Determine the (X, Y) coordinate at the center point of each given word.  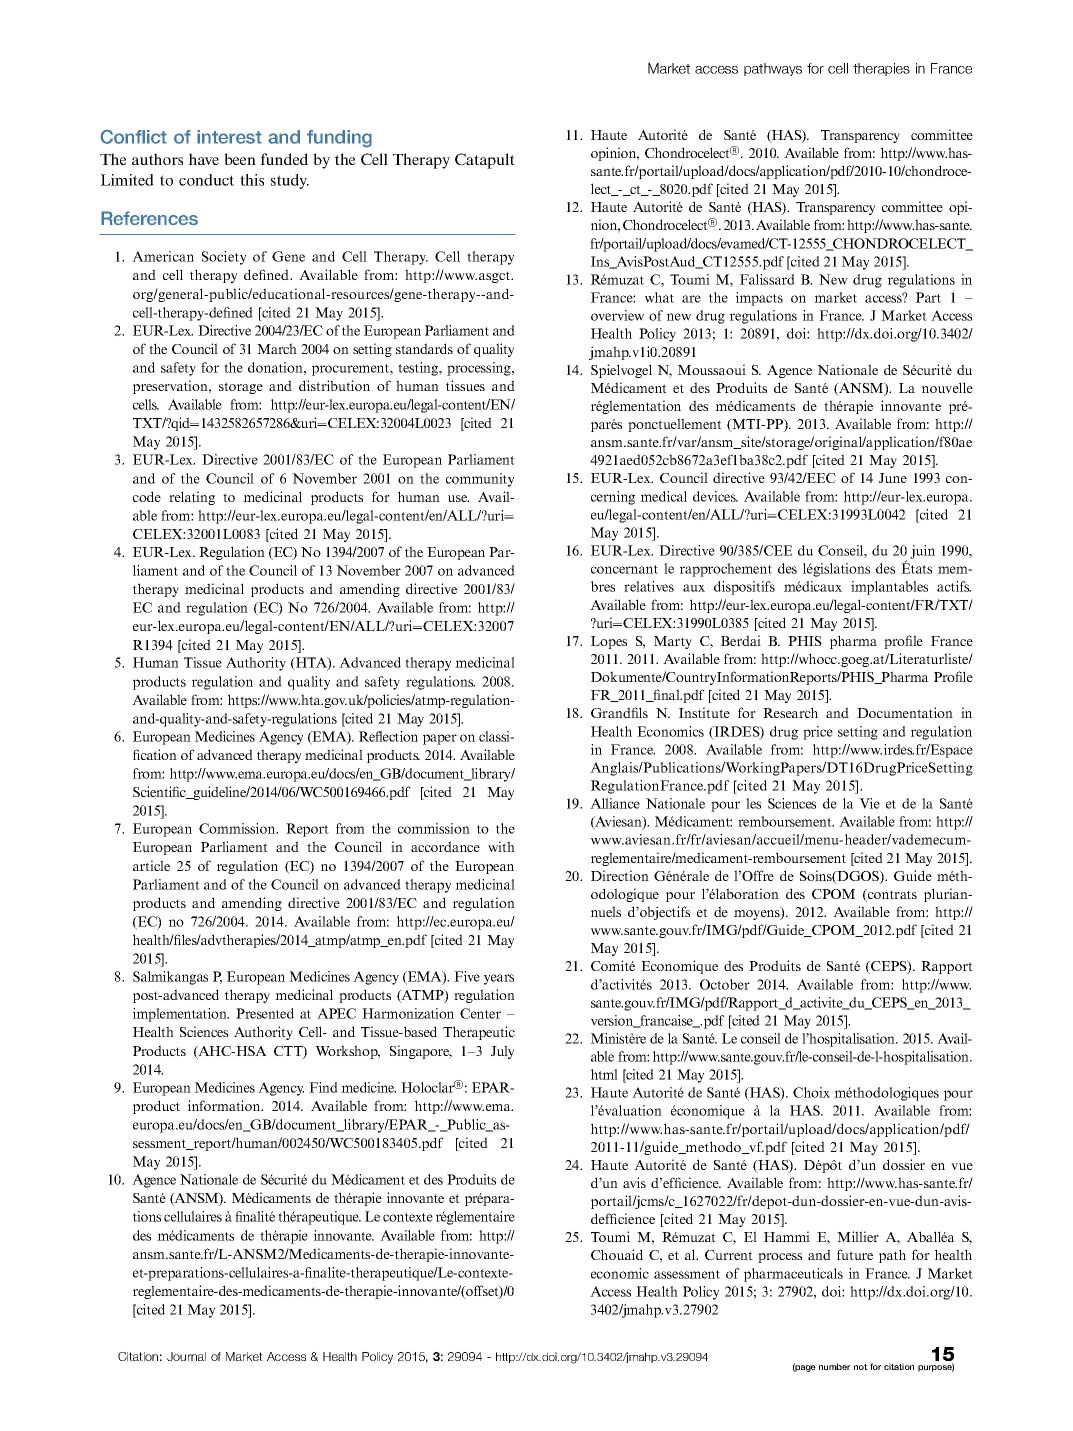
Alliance (615, 803)
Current (729, 1255)
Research (790, 712)
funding (339, 139)
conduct (206, 180)
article (151, 865)
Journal (186, 1356)
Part (928, 297)
